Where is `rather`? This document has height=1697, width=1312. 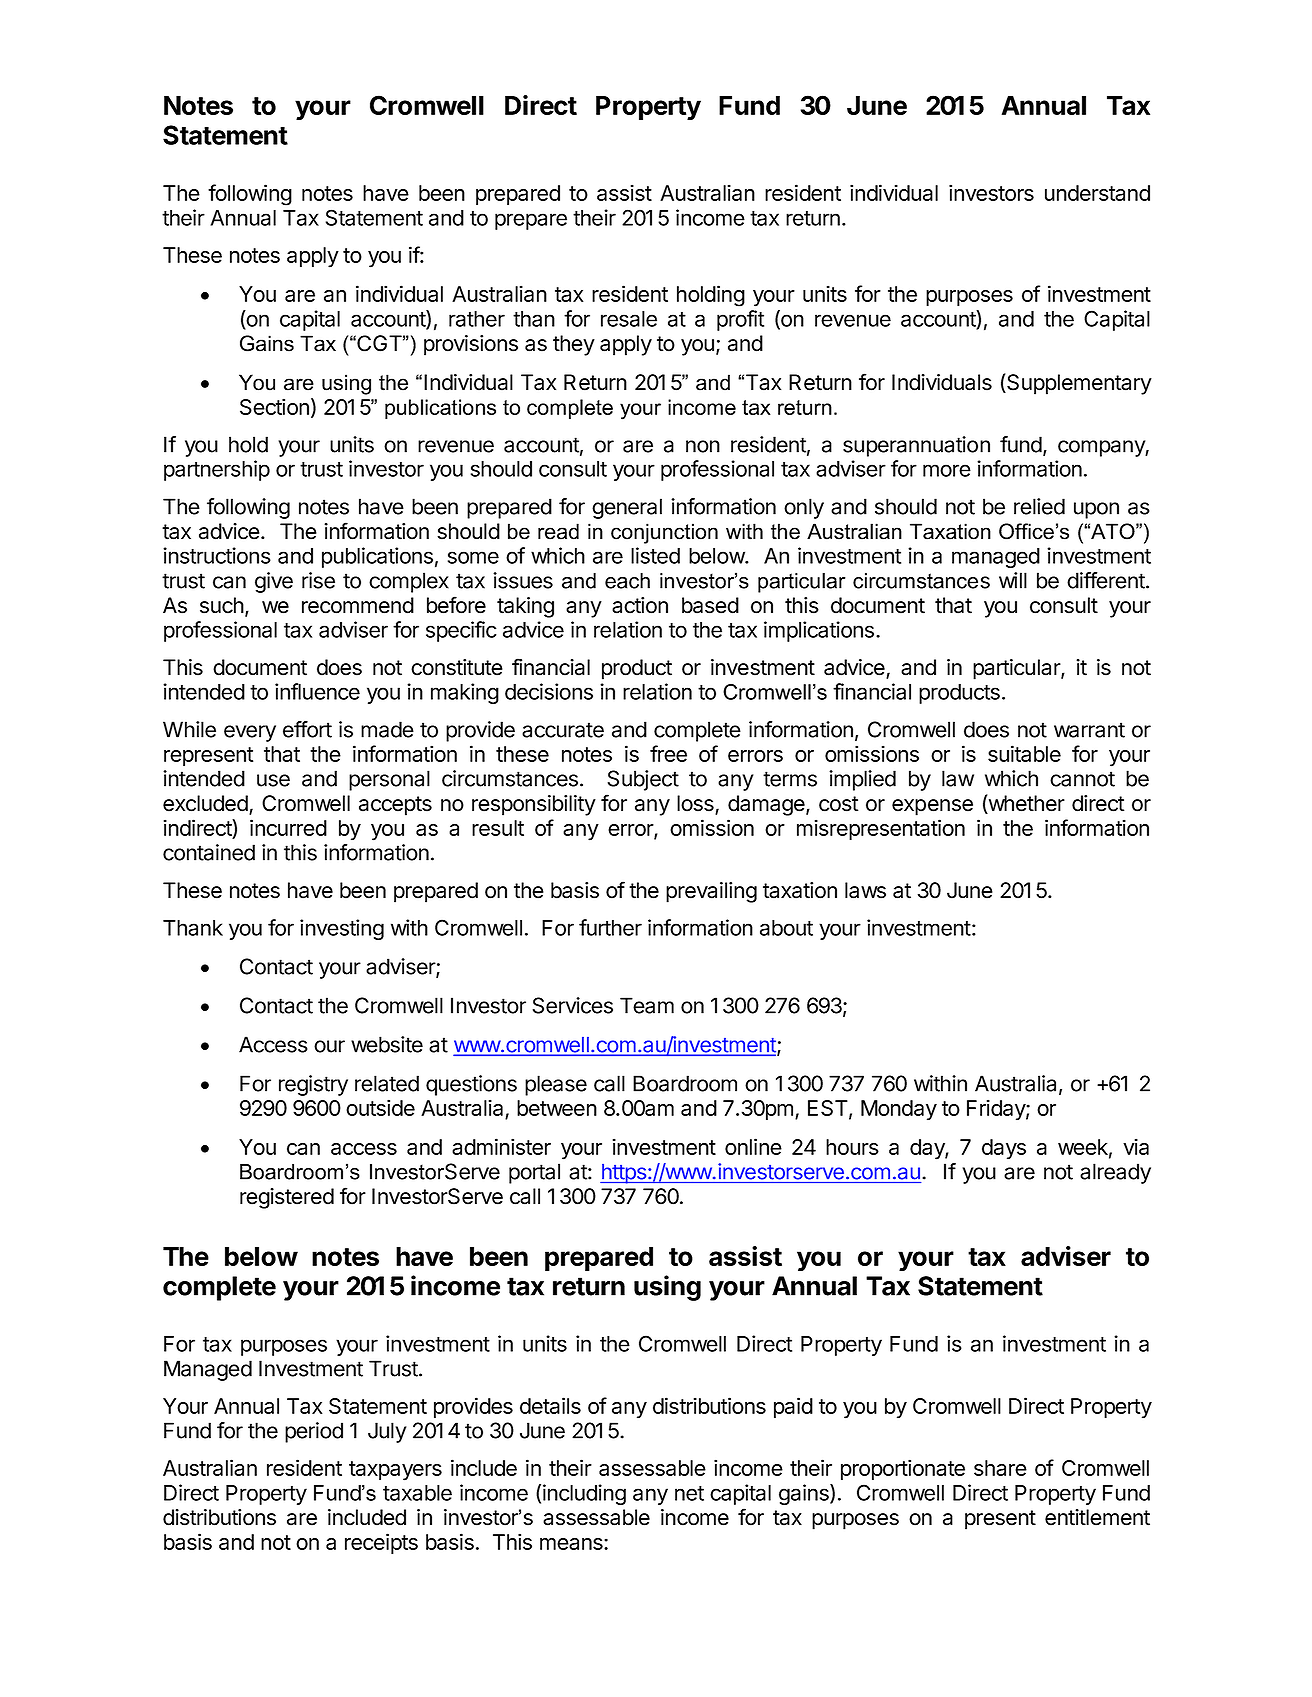 rather is located at coordinates (477, 319).
